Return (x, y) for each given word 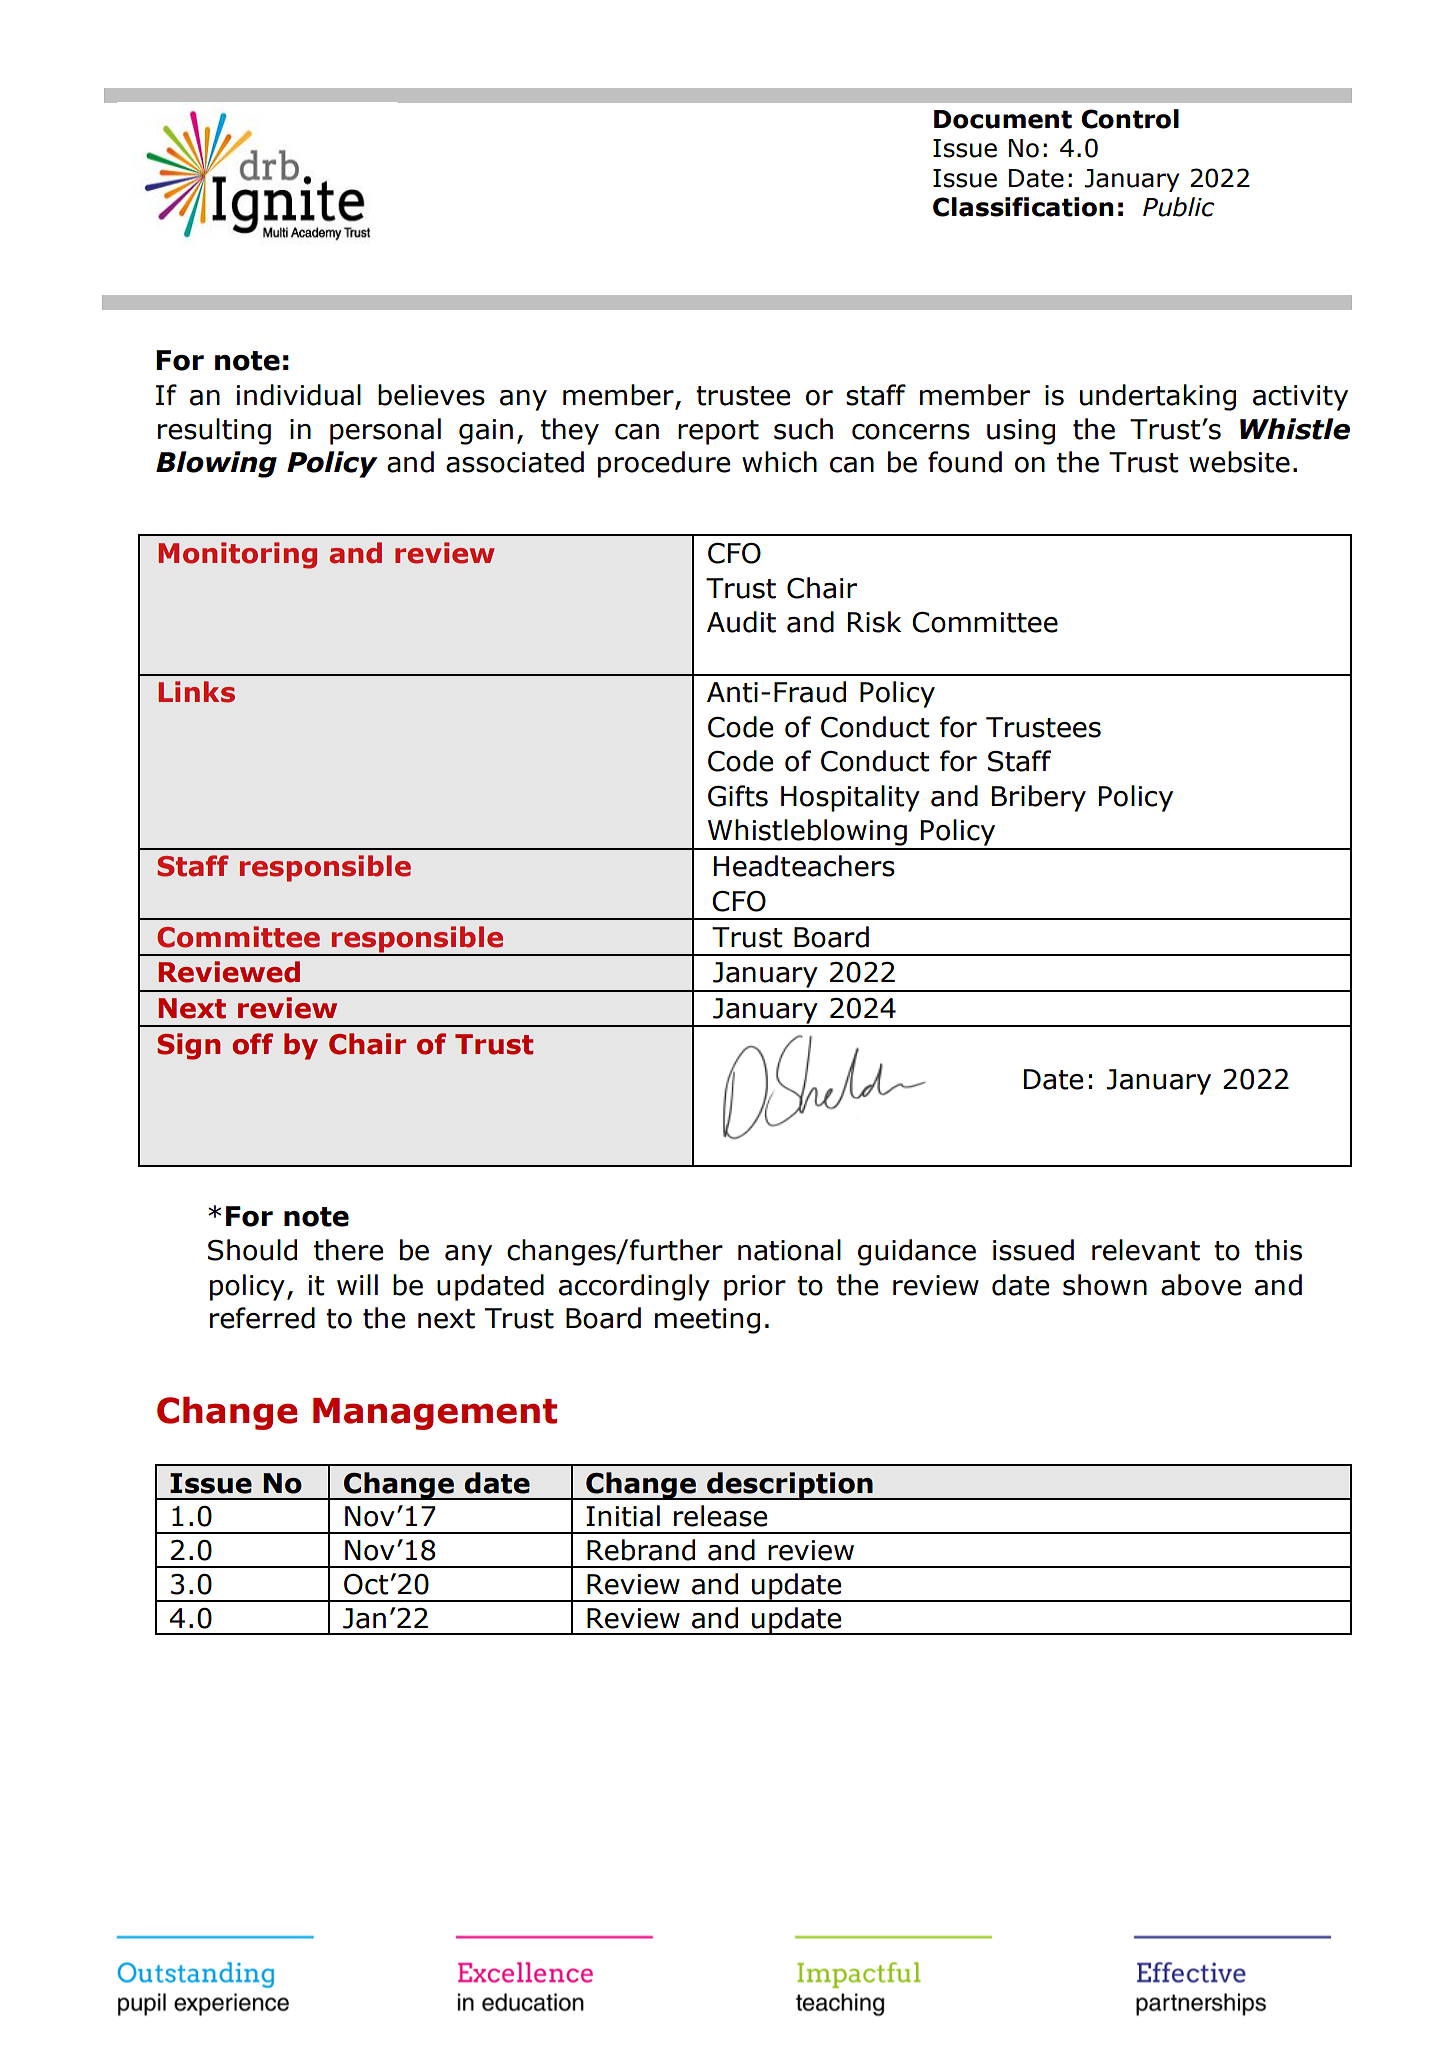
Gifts (738, 796)
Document (1003, 119)
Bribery (1039, 798)
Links (196, 692)
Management (435, 1414)
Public (1178, 207)
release (720, 1516)
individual (299, 395)
